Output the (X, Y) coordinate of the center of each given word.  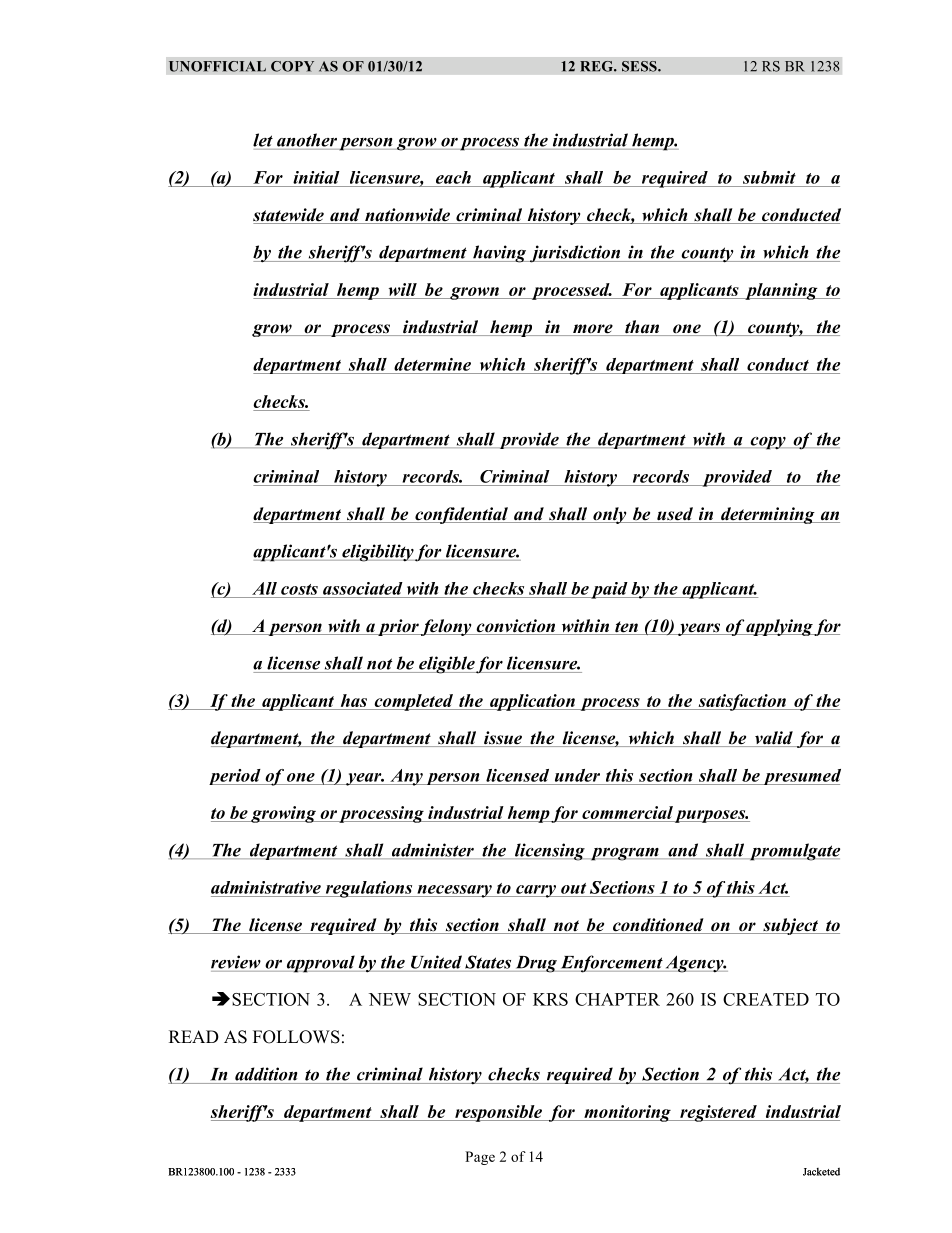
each (453, 177)
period (236, 777)
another (307, 140)
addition (266, 1074)
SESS (640, 66)
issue (503, 739)
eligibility (377, 553)
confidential (461, 515)
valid (774, 739)
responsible (498, 1113)
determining (768, 515)
